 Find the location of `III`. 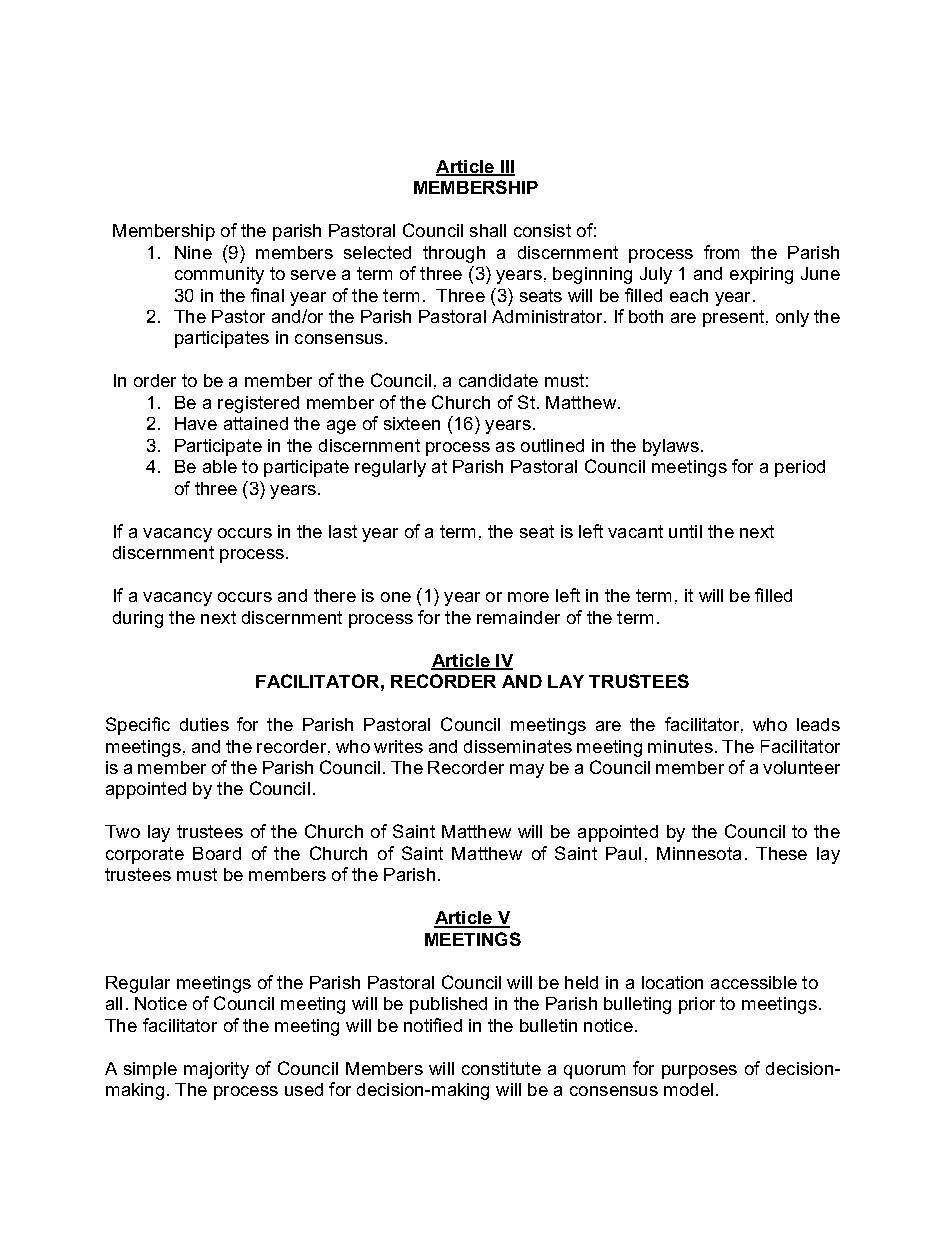

III is located at coordinates (507, 167).
